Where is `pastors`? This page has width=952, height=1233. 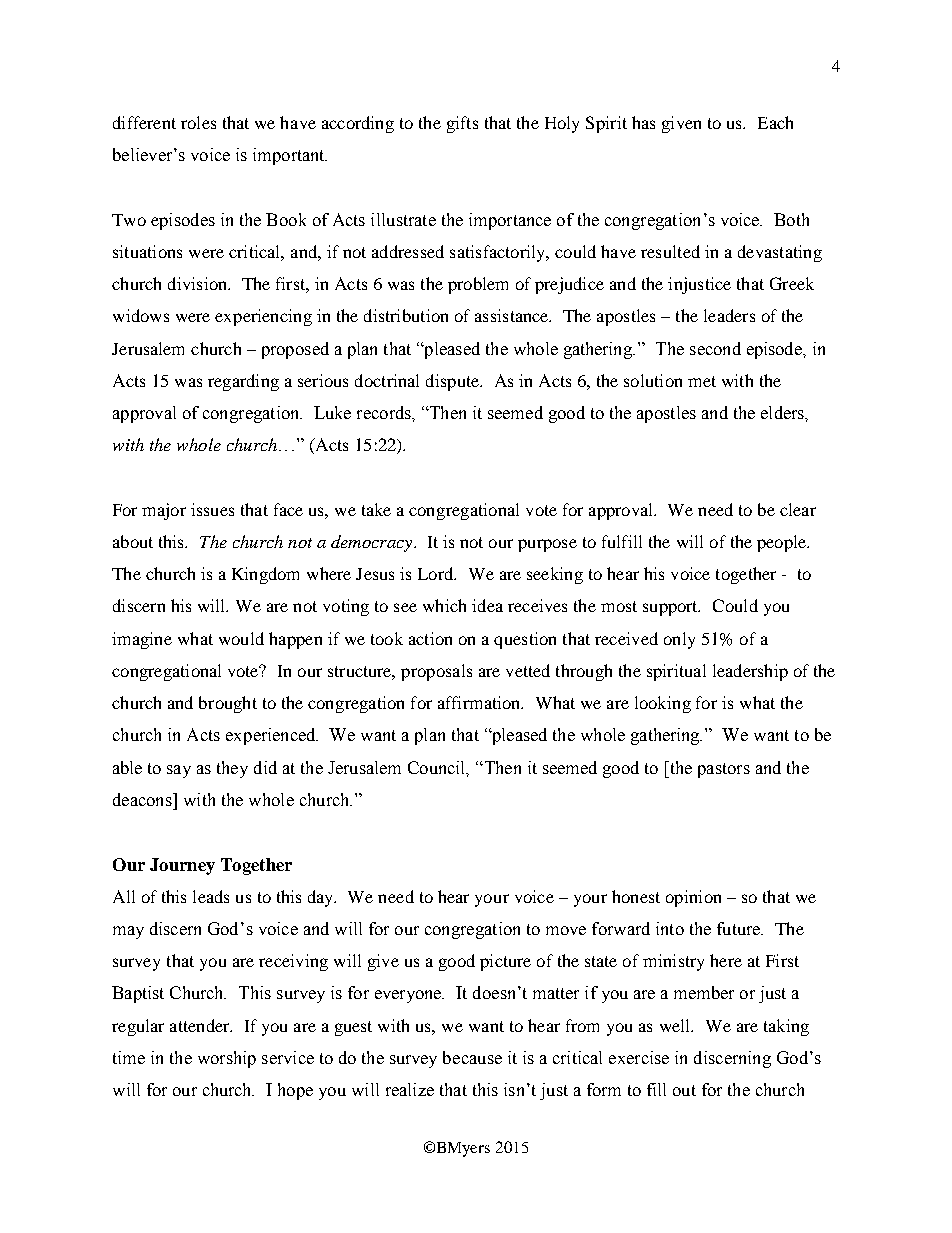
pastors is located at coordinates (724, 770).
